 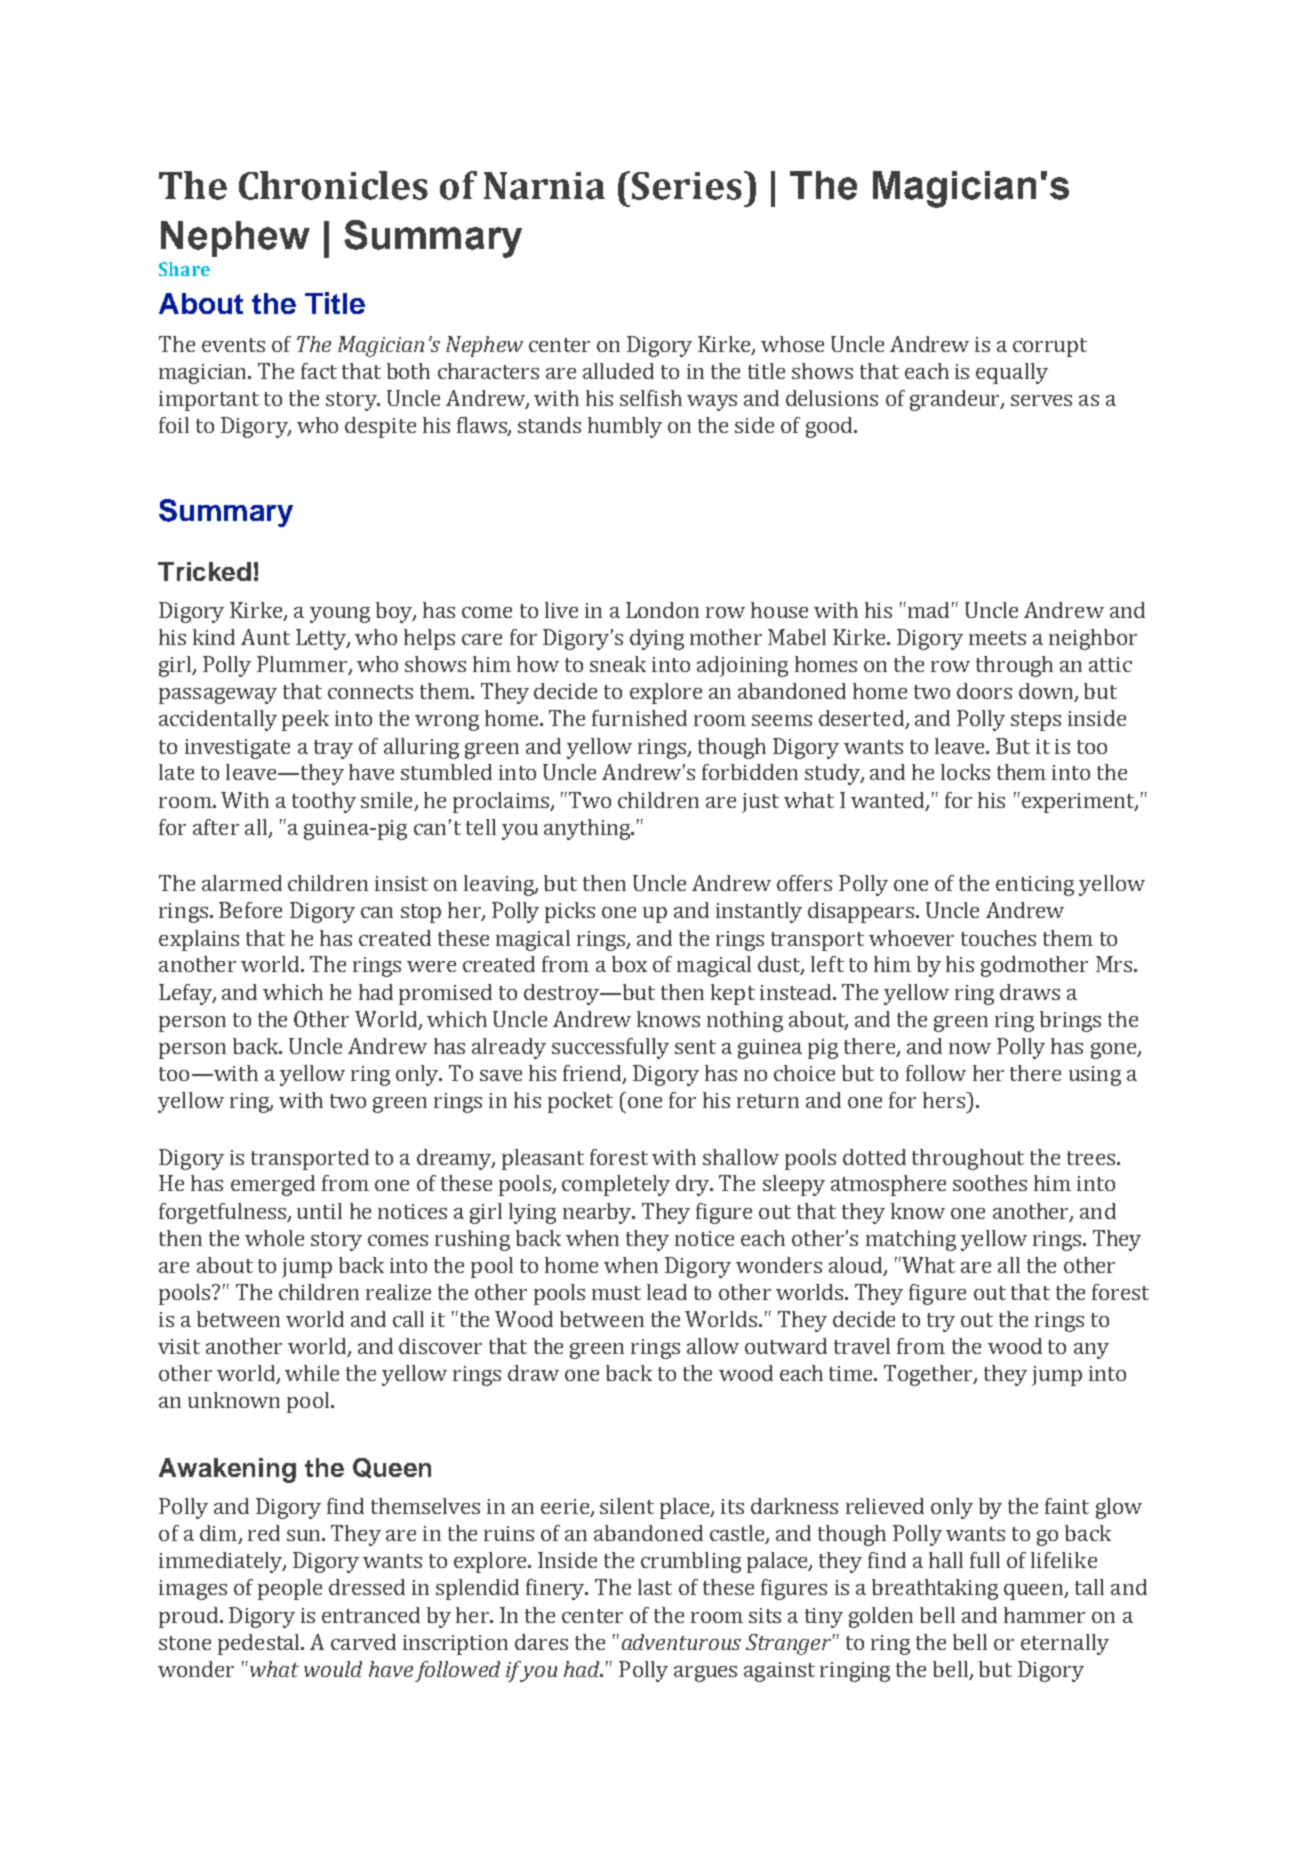 What do you see at coordinates (273, 1185) in the image?
I see `emerged` at bounding box center [273, 1185].
